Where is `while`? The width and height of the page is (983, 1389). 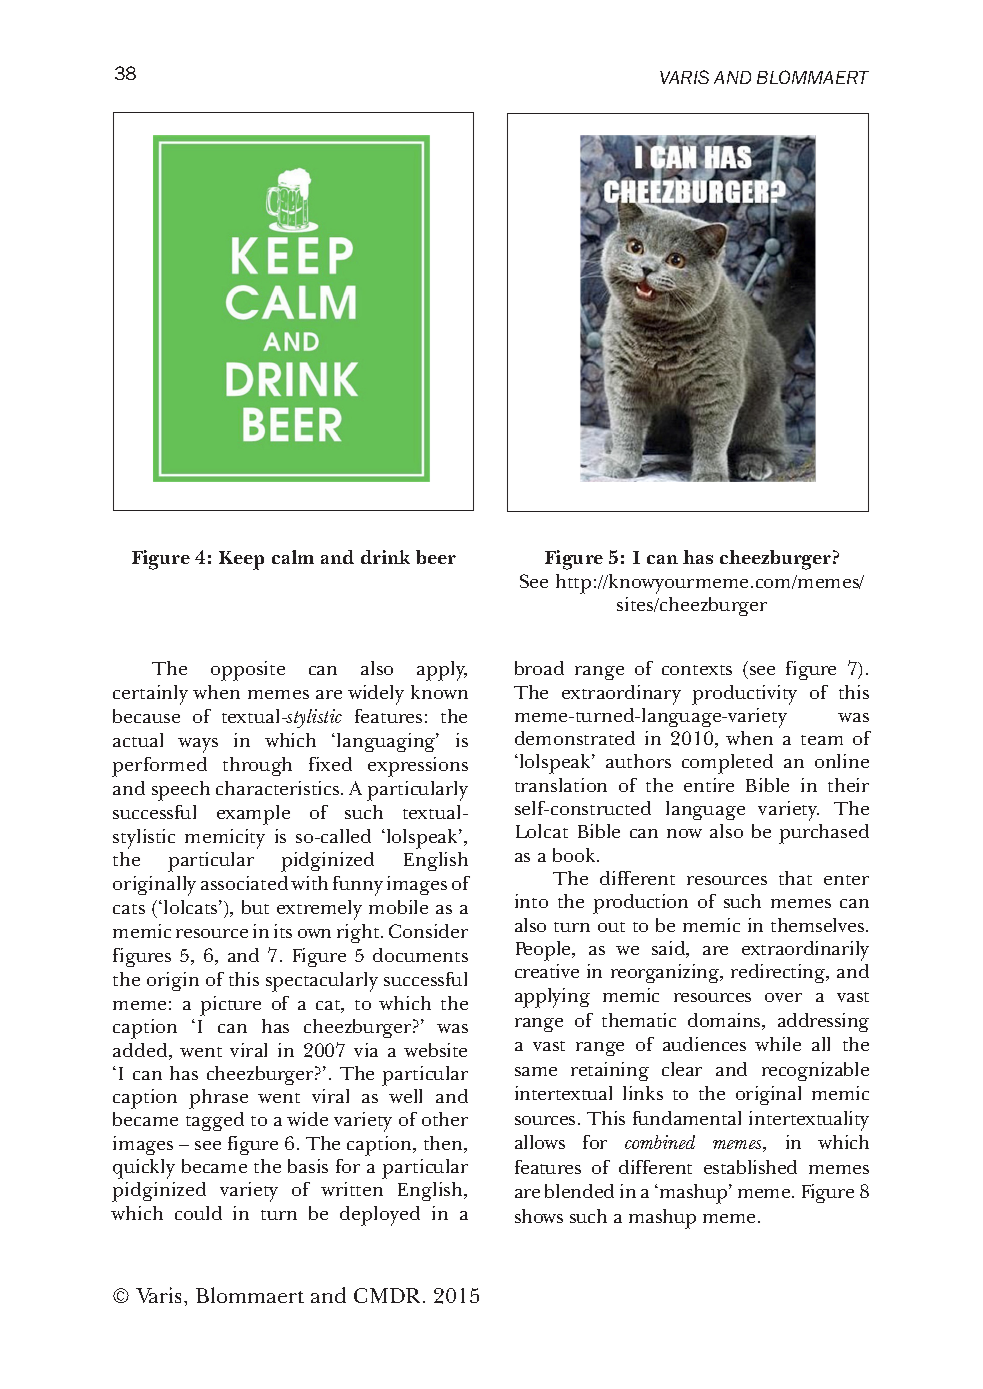 while is located at coordinates (778, 1044).
